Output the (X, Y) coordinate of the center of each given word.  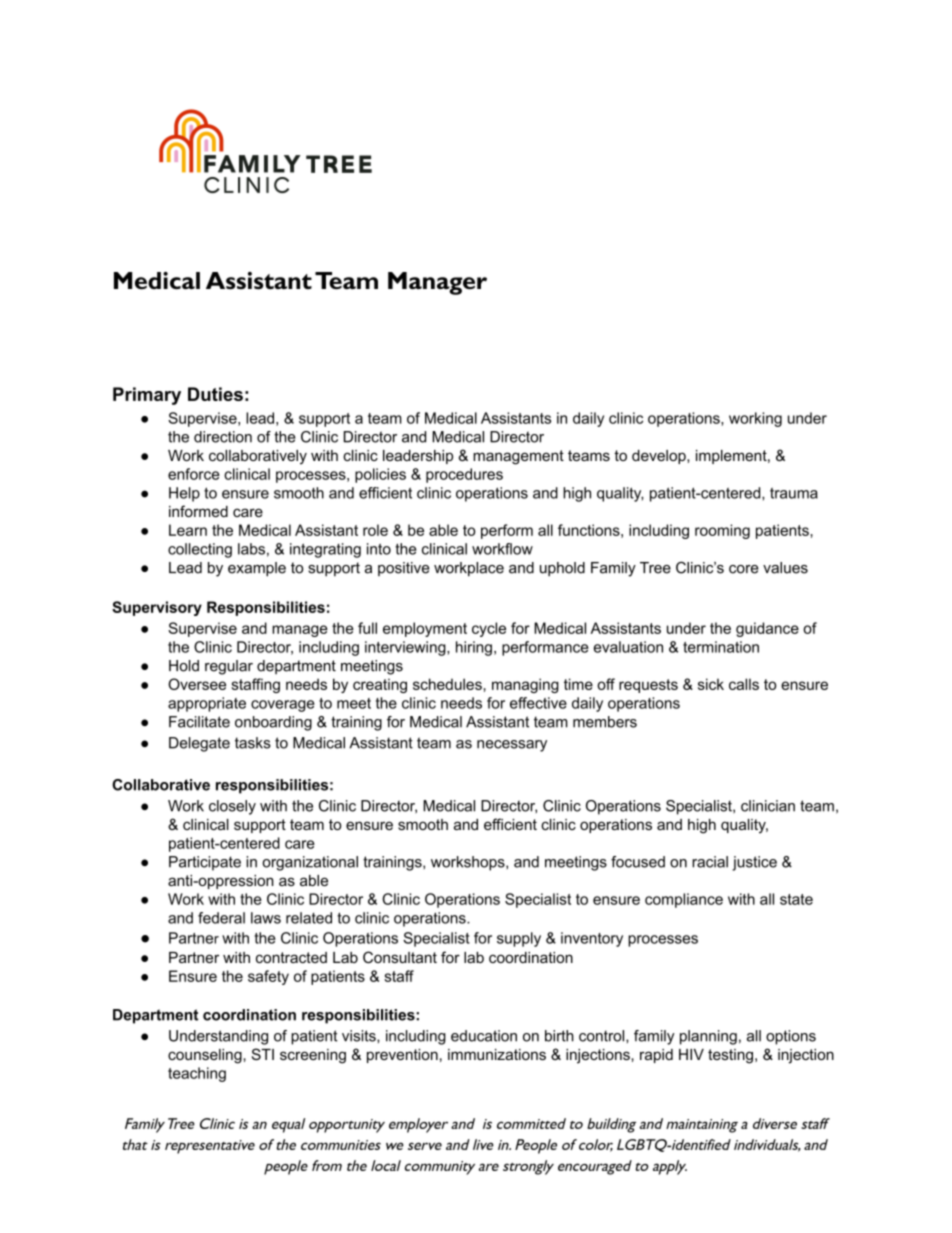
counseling (206, 1056)
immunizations (497, 1054)
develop (660, 457)
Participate (205, 863)
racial (710, 862)
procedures (464, 475)
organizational (310, 863)
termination (721, 647)
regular (229, 667)
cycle (489, 629)
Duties (215, 394)
